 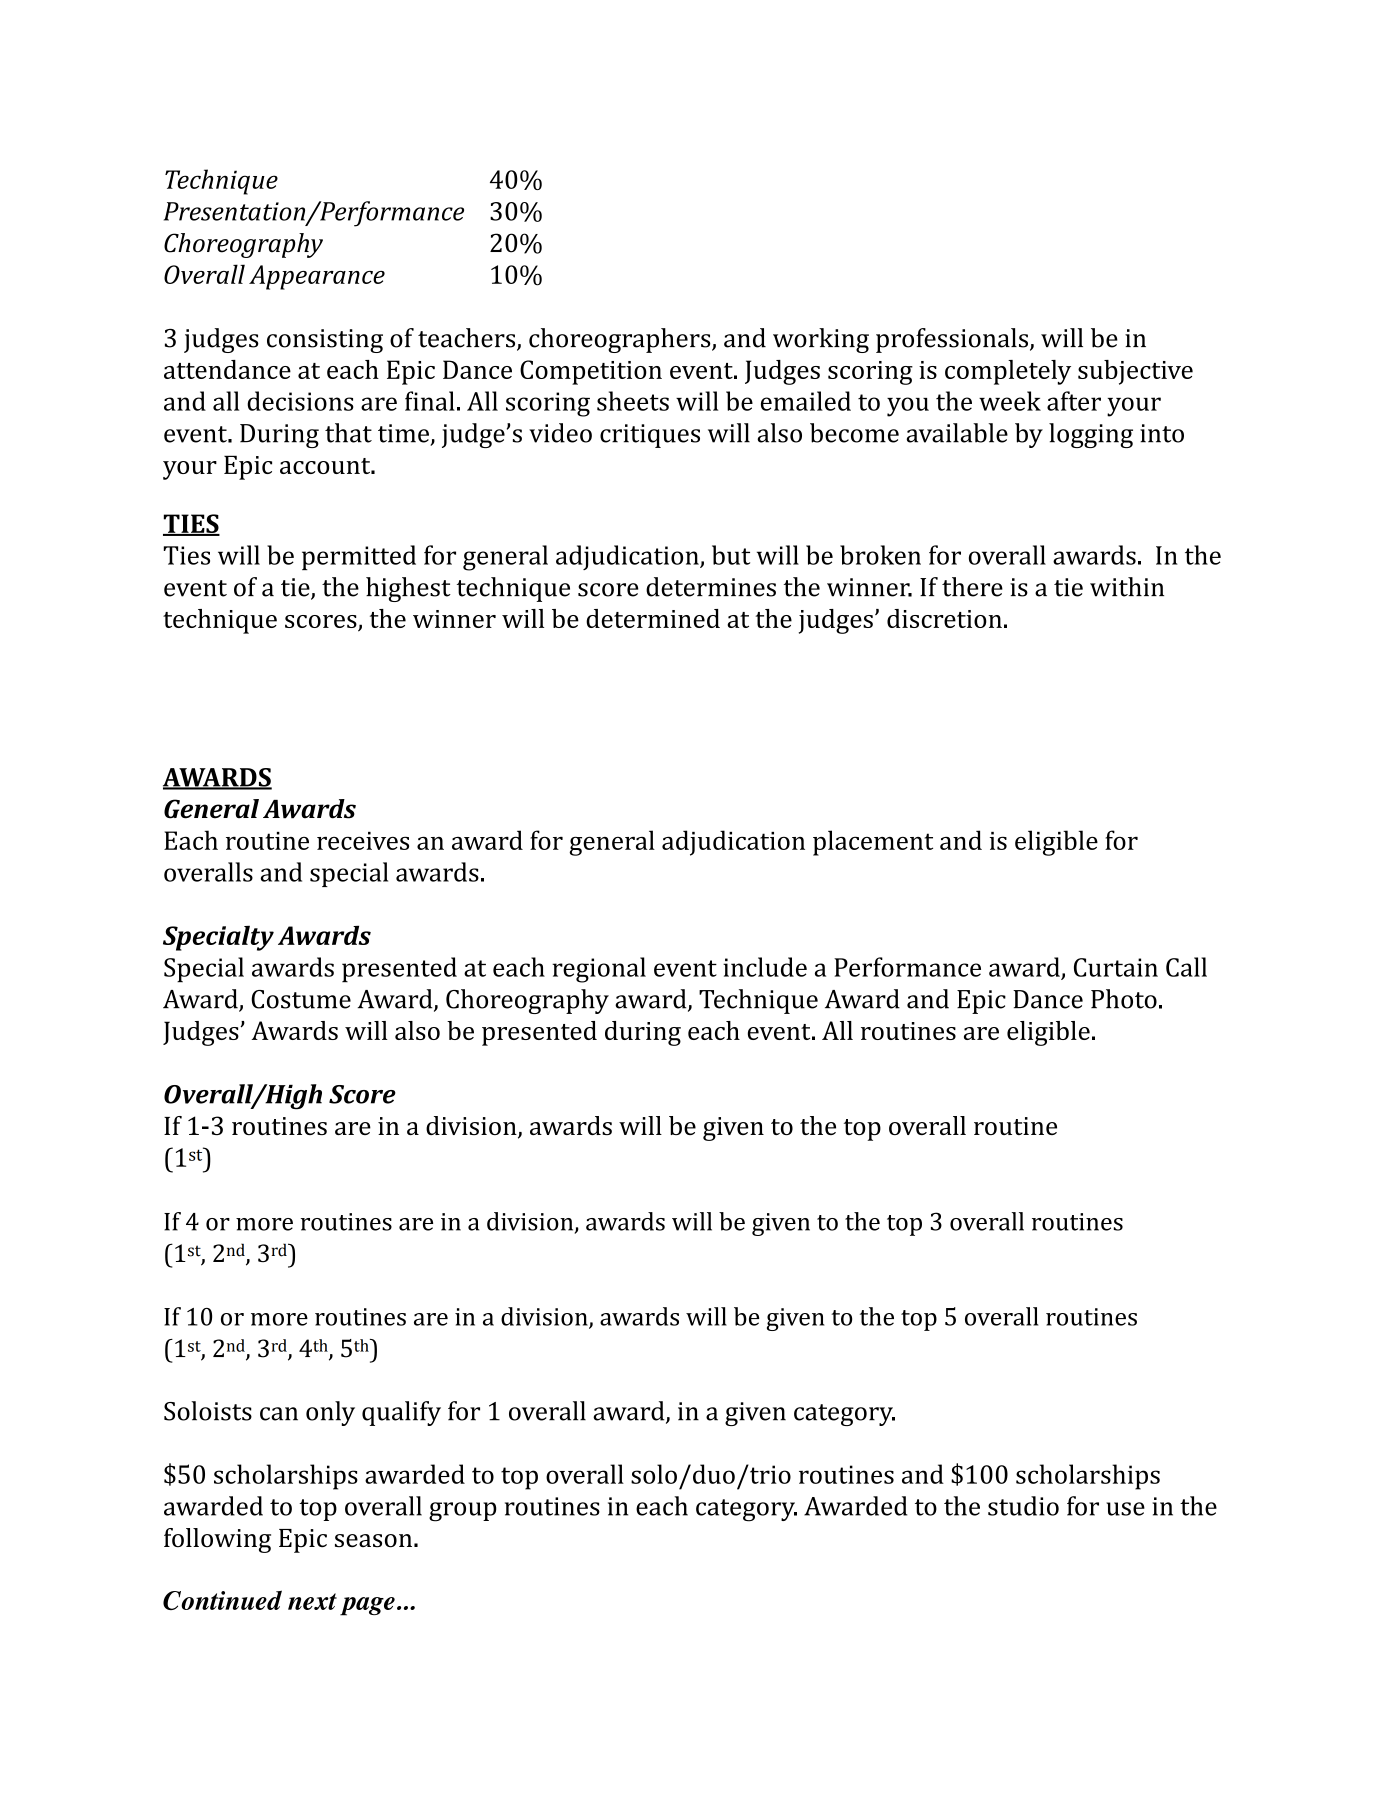 What do you see at coordinates (401, 1413) in the image?
I see `qualify` at bounding box center [401, 1413].
